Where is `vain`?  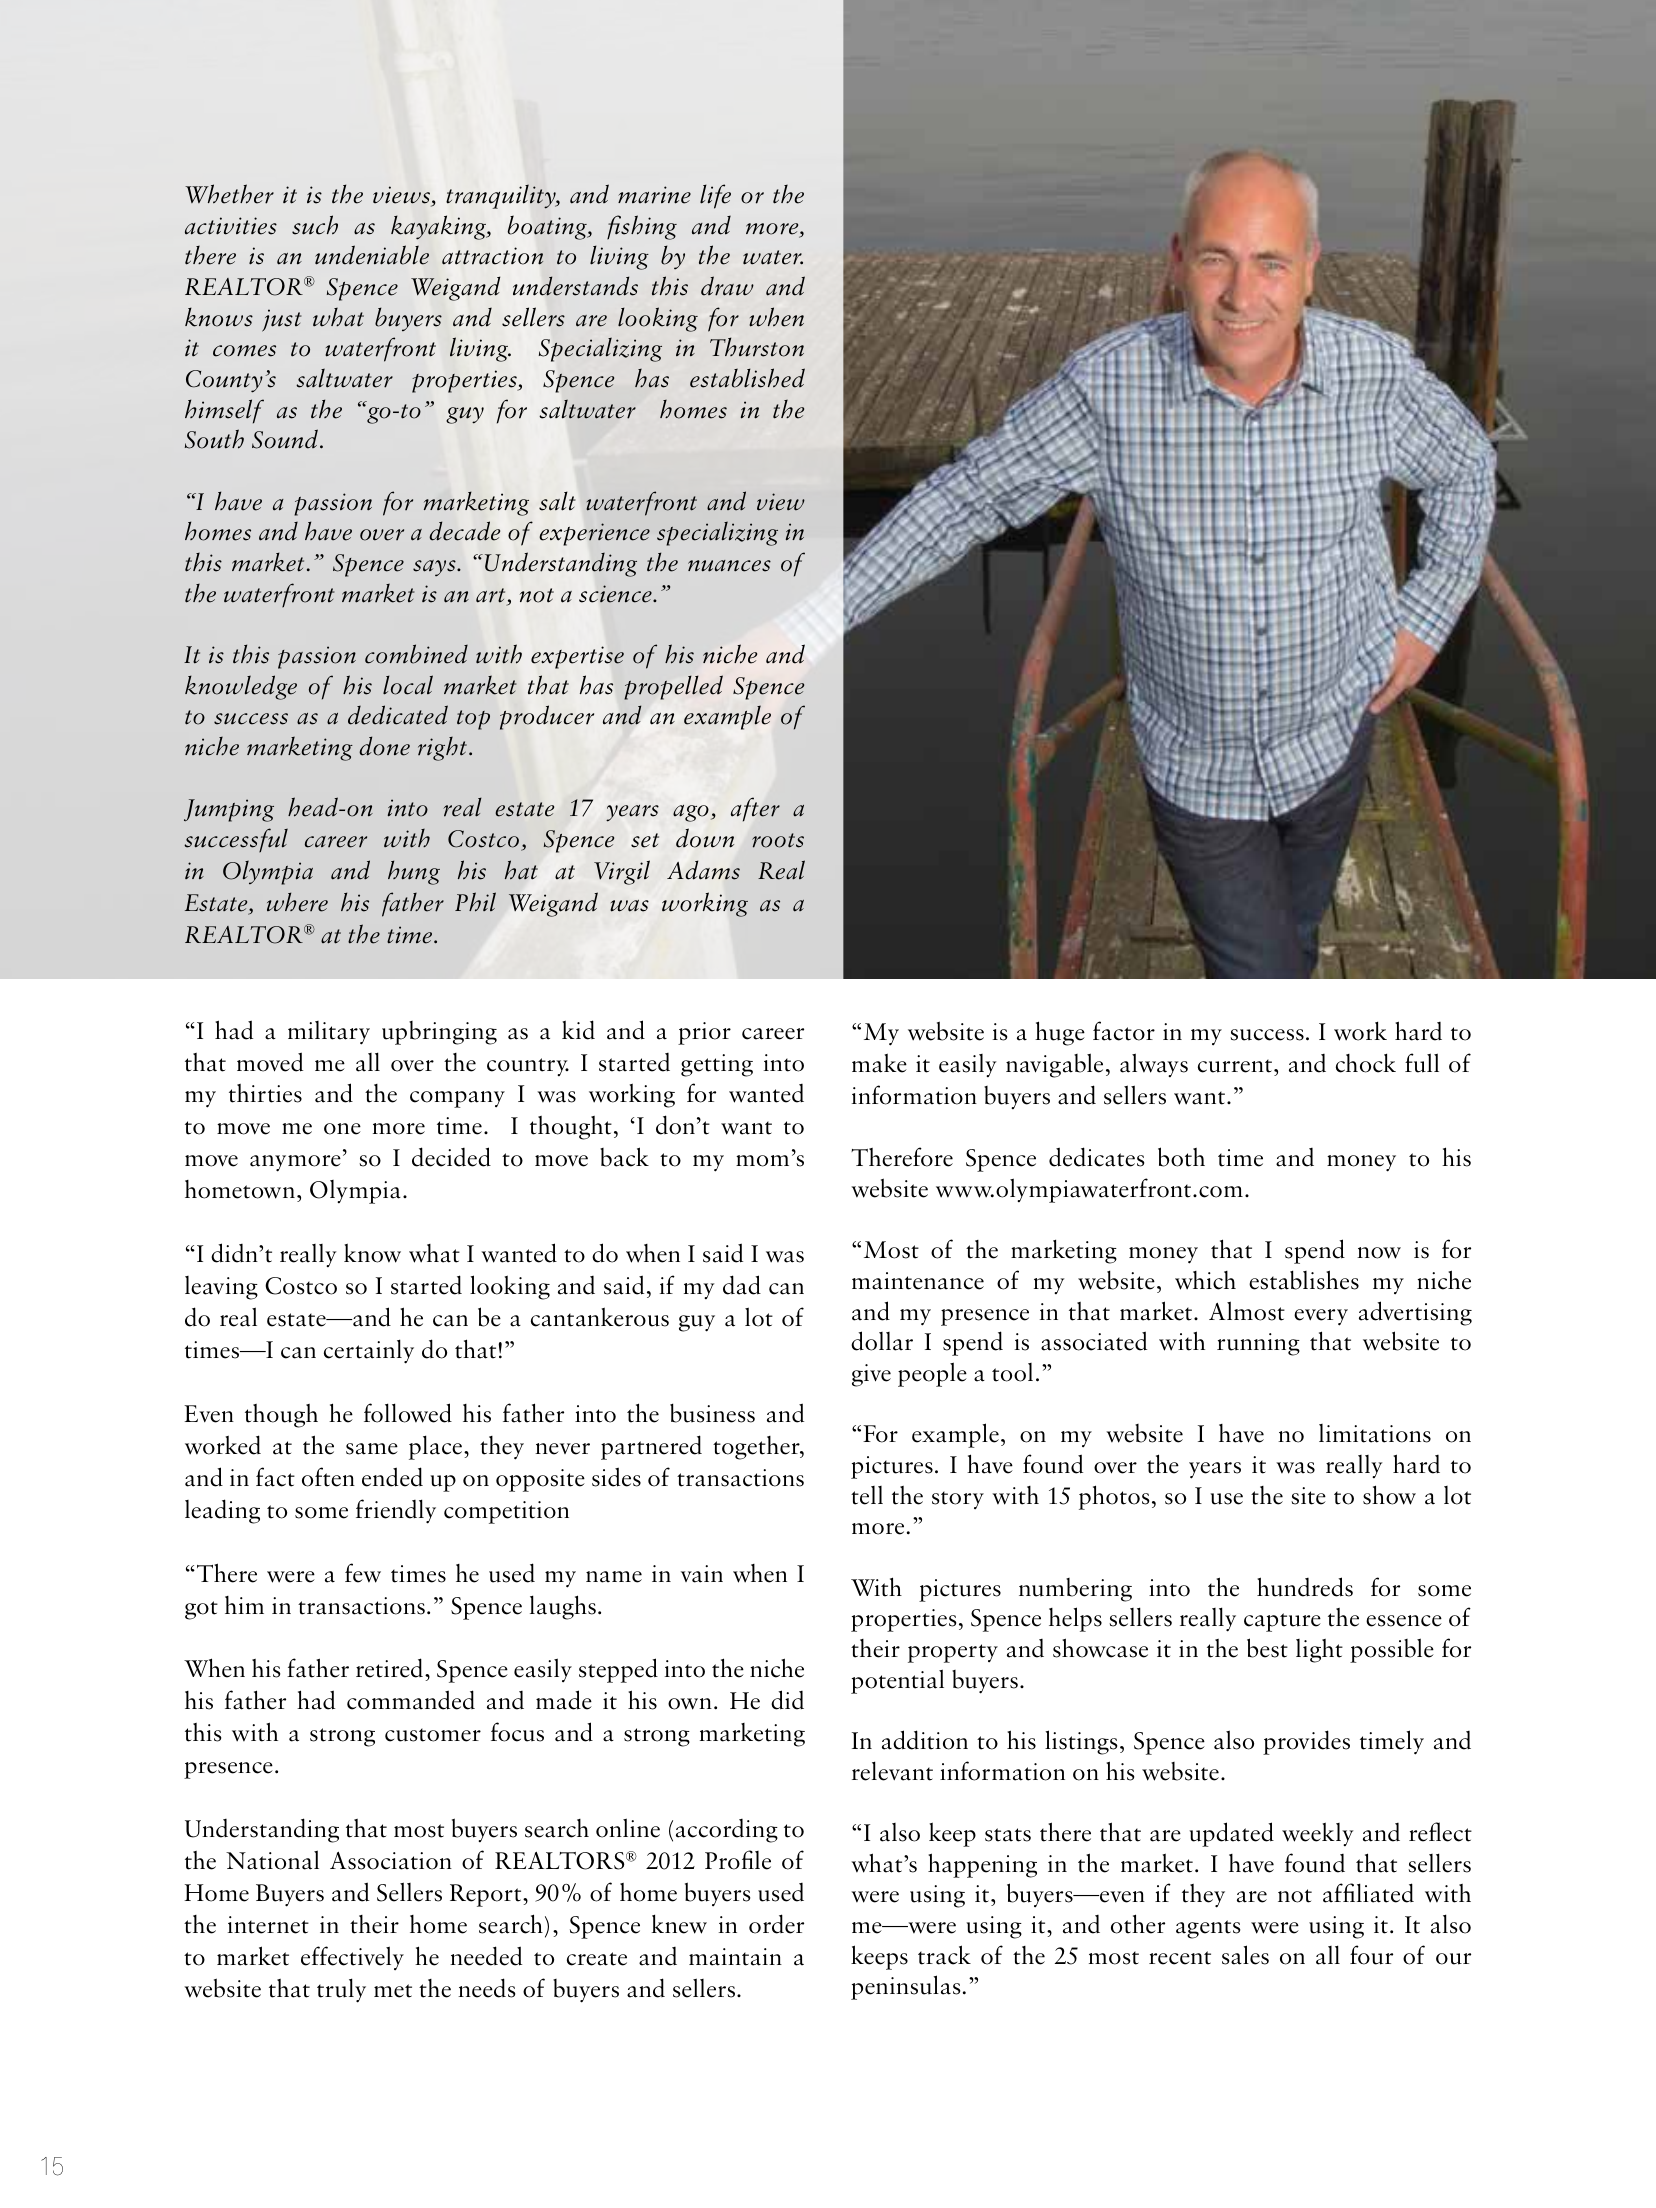
vain is located at coordinates (702, 1574).
